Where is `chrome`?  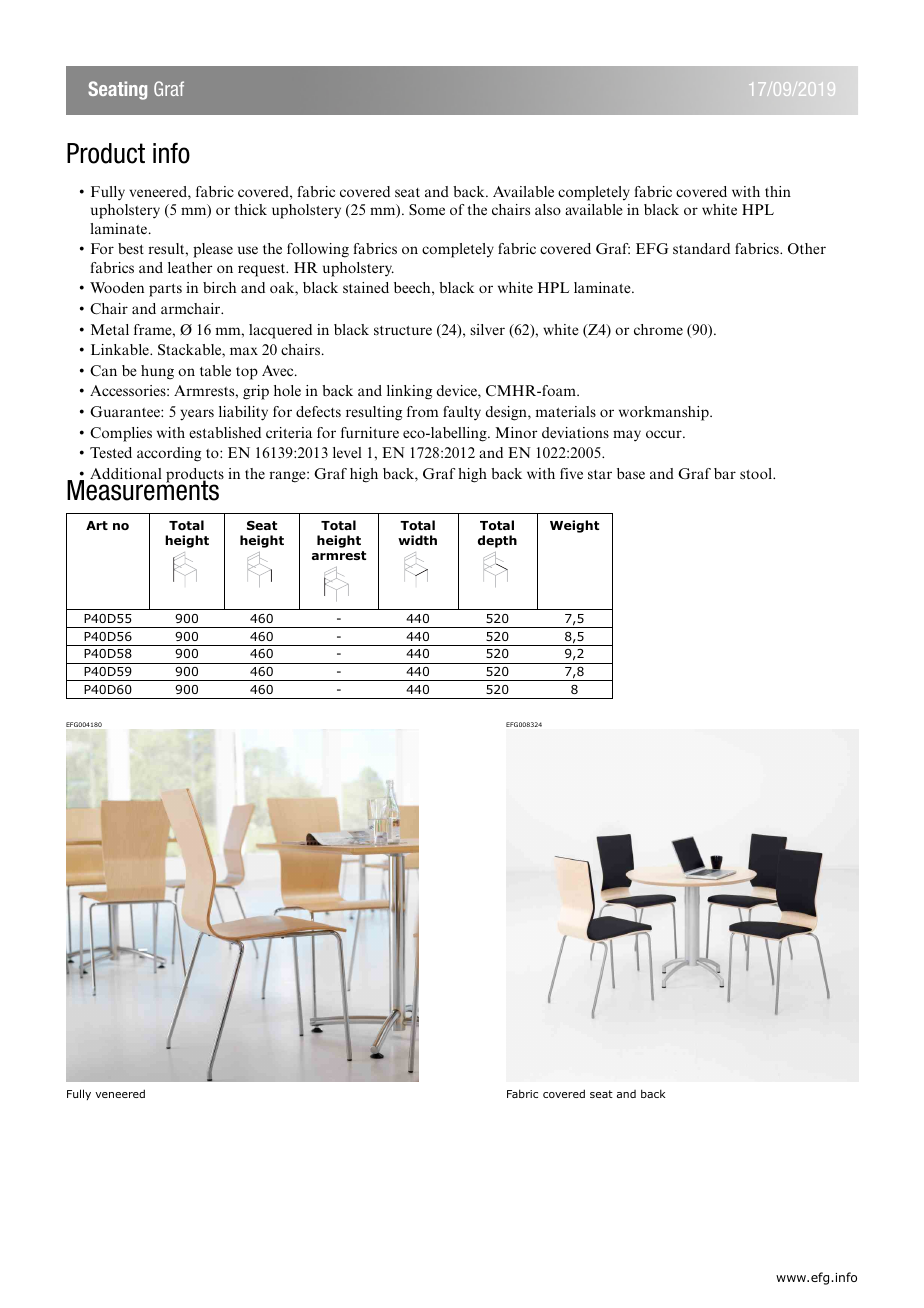 chrome is located at coordinates (658, 329).
